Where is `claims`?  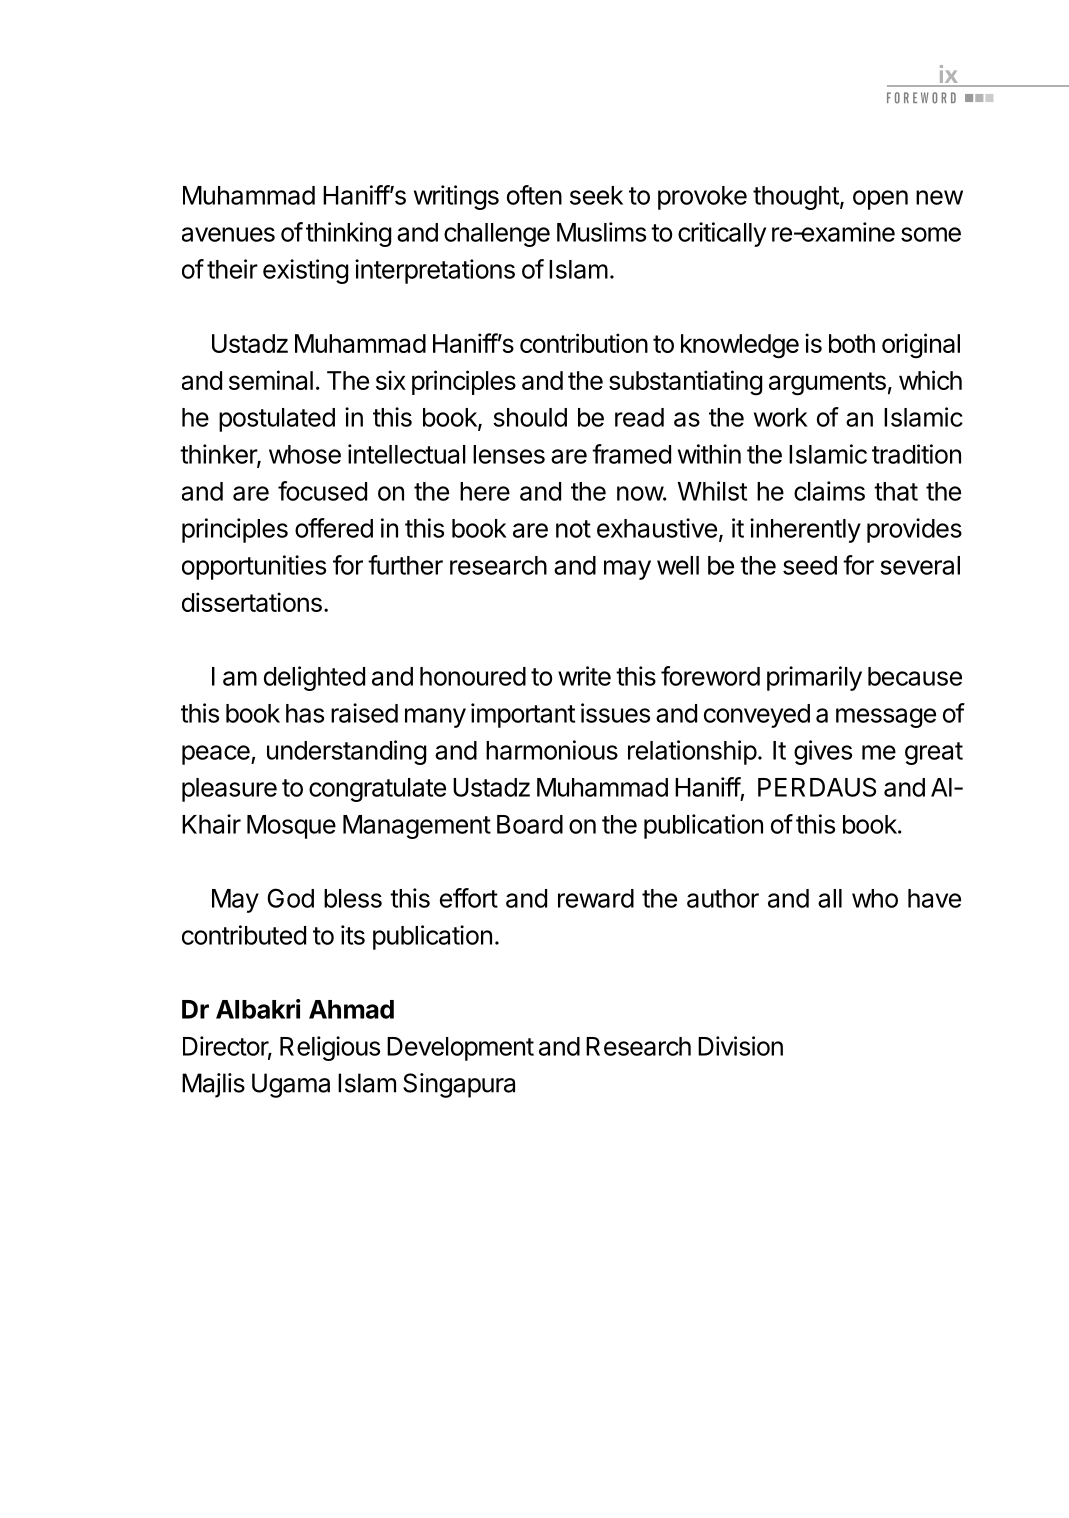
claims is located at coordinates (829, 491).
